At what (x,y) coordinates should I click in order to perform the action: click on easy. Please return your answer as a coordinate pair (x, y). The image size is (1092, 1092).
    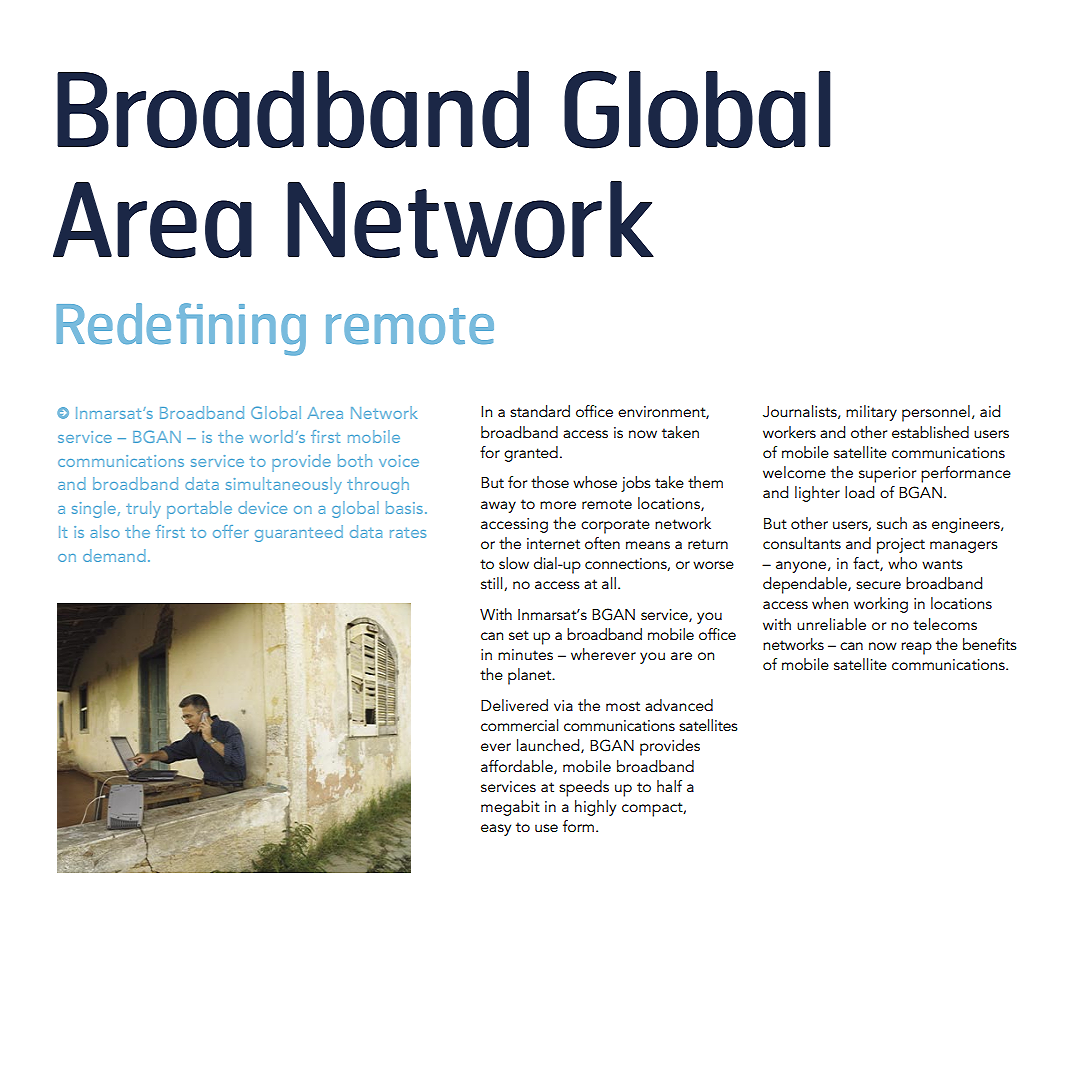
    Looking at the image, I should click on (496, 830).
